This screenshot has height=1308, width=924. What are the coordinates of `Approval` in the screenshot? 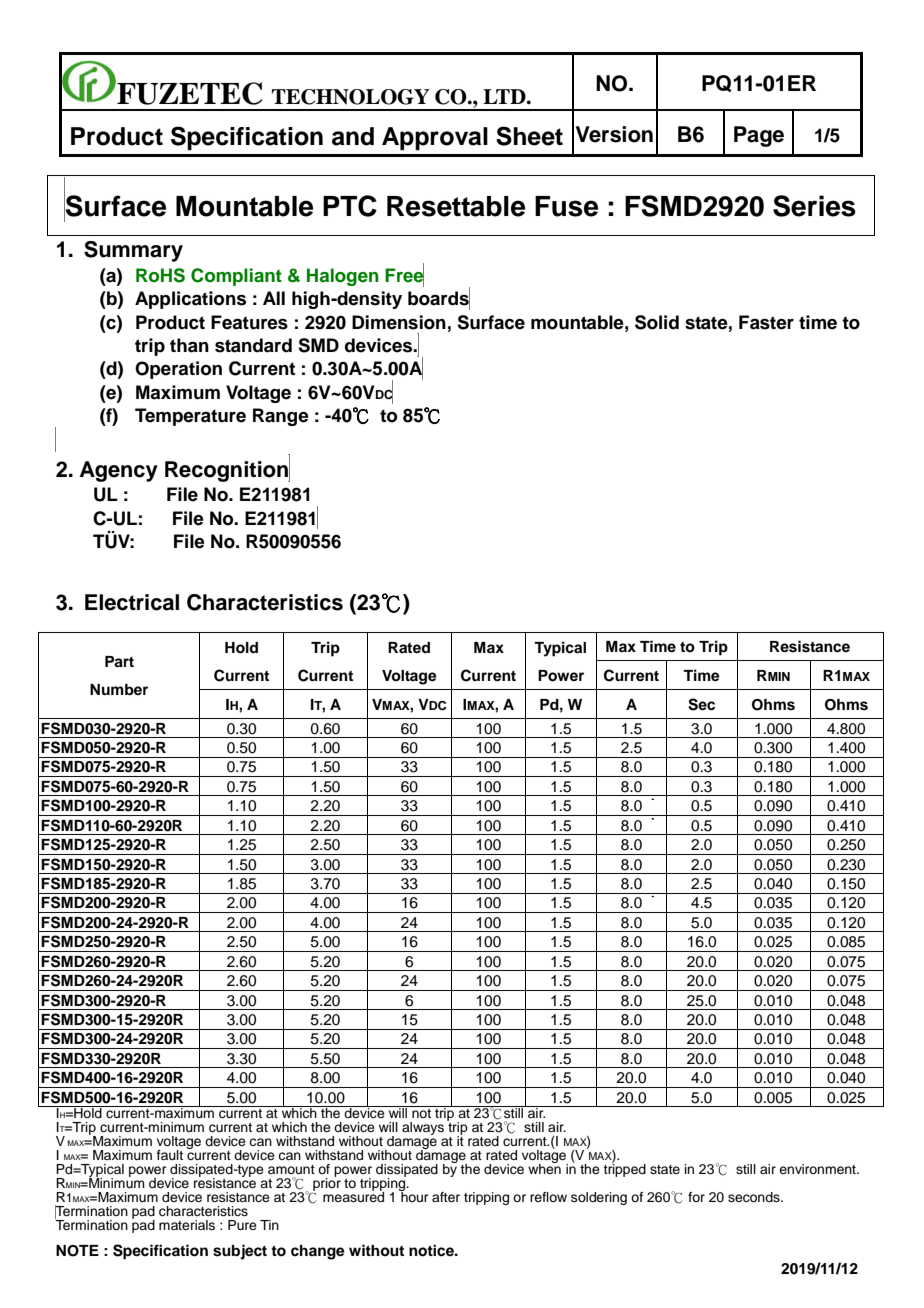 It's located at (435, 138).
